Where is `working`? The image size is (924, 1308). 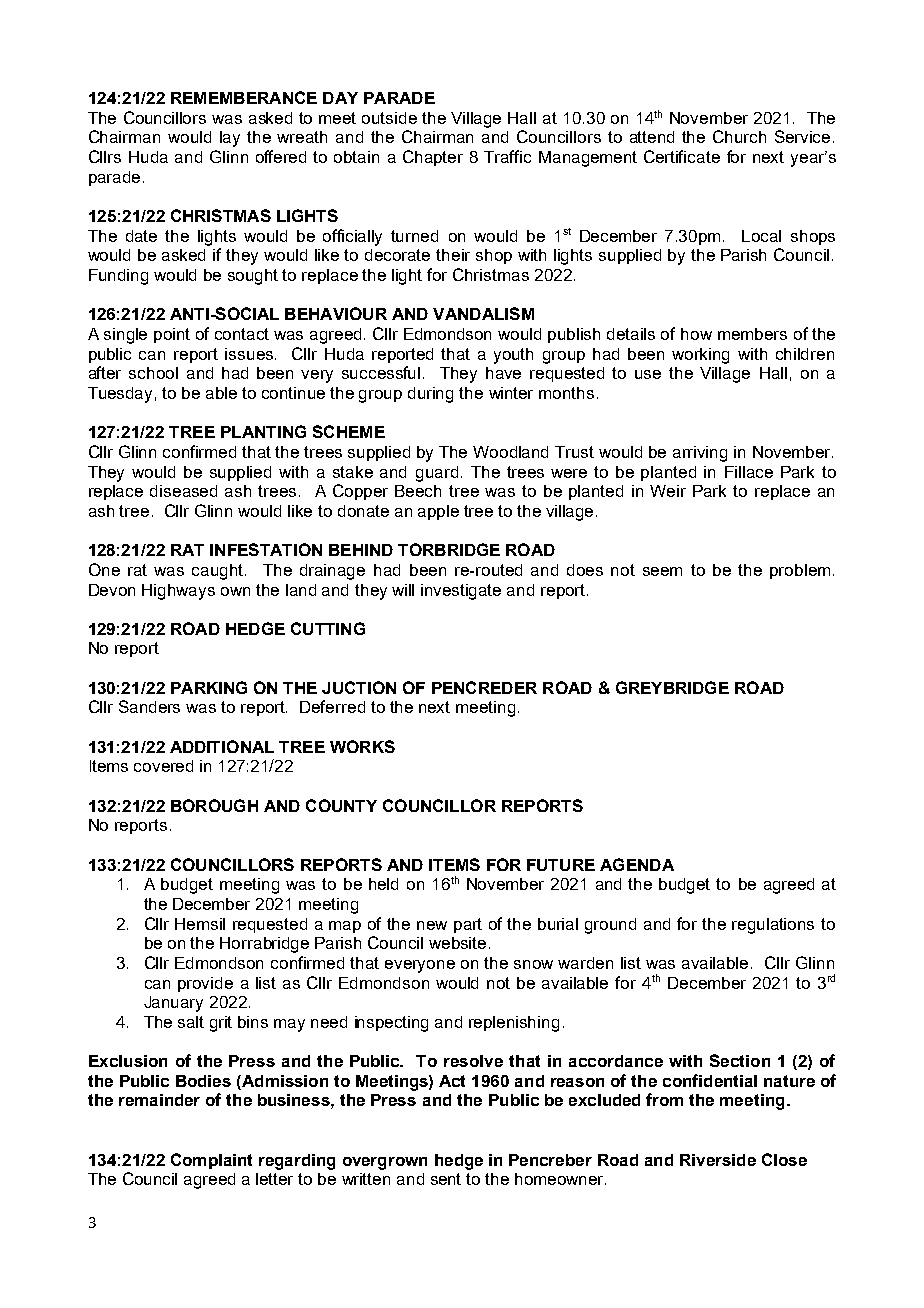
working is located at coordinates (700, 356).
